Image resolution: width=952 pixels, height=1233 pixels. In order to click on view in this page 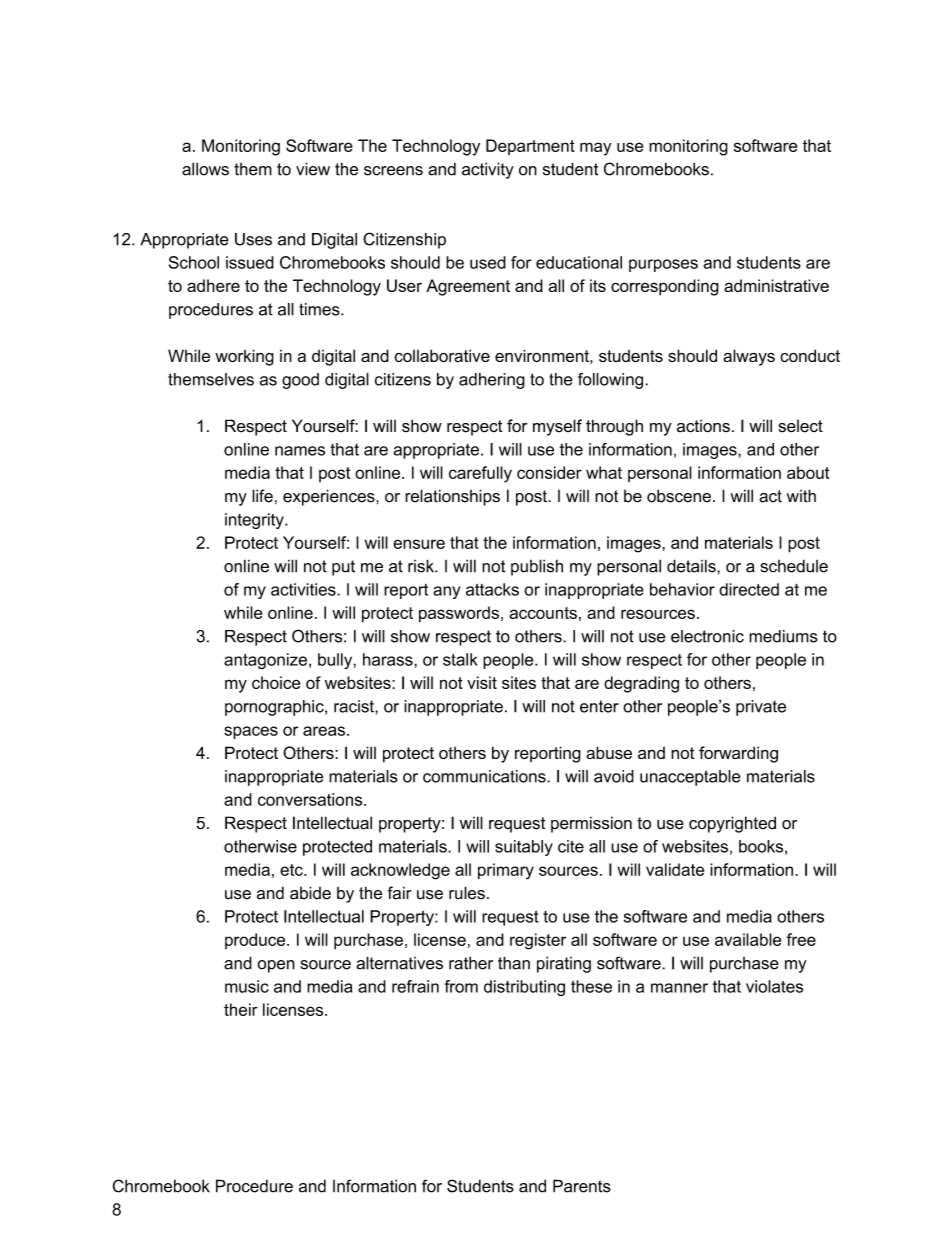, I will do `click(313, 169)`.
